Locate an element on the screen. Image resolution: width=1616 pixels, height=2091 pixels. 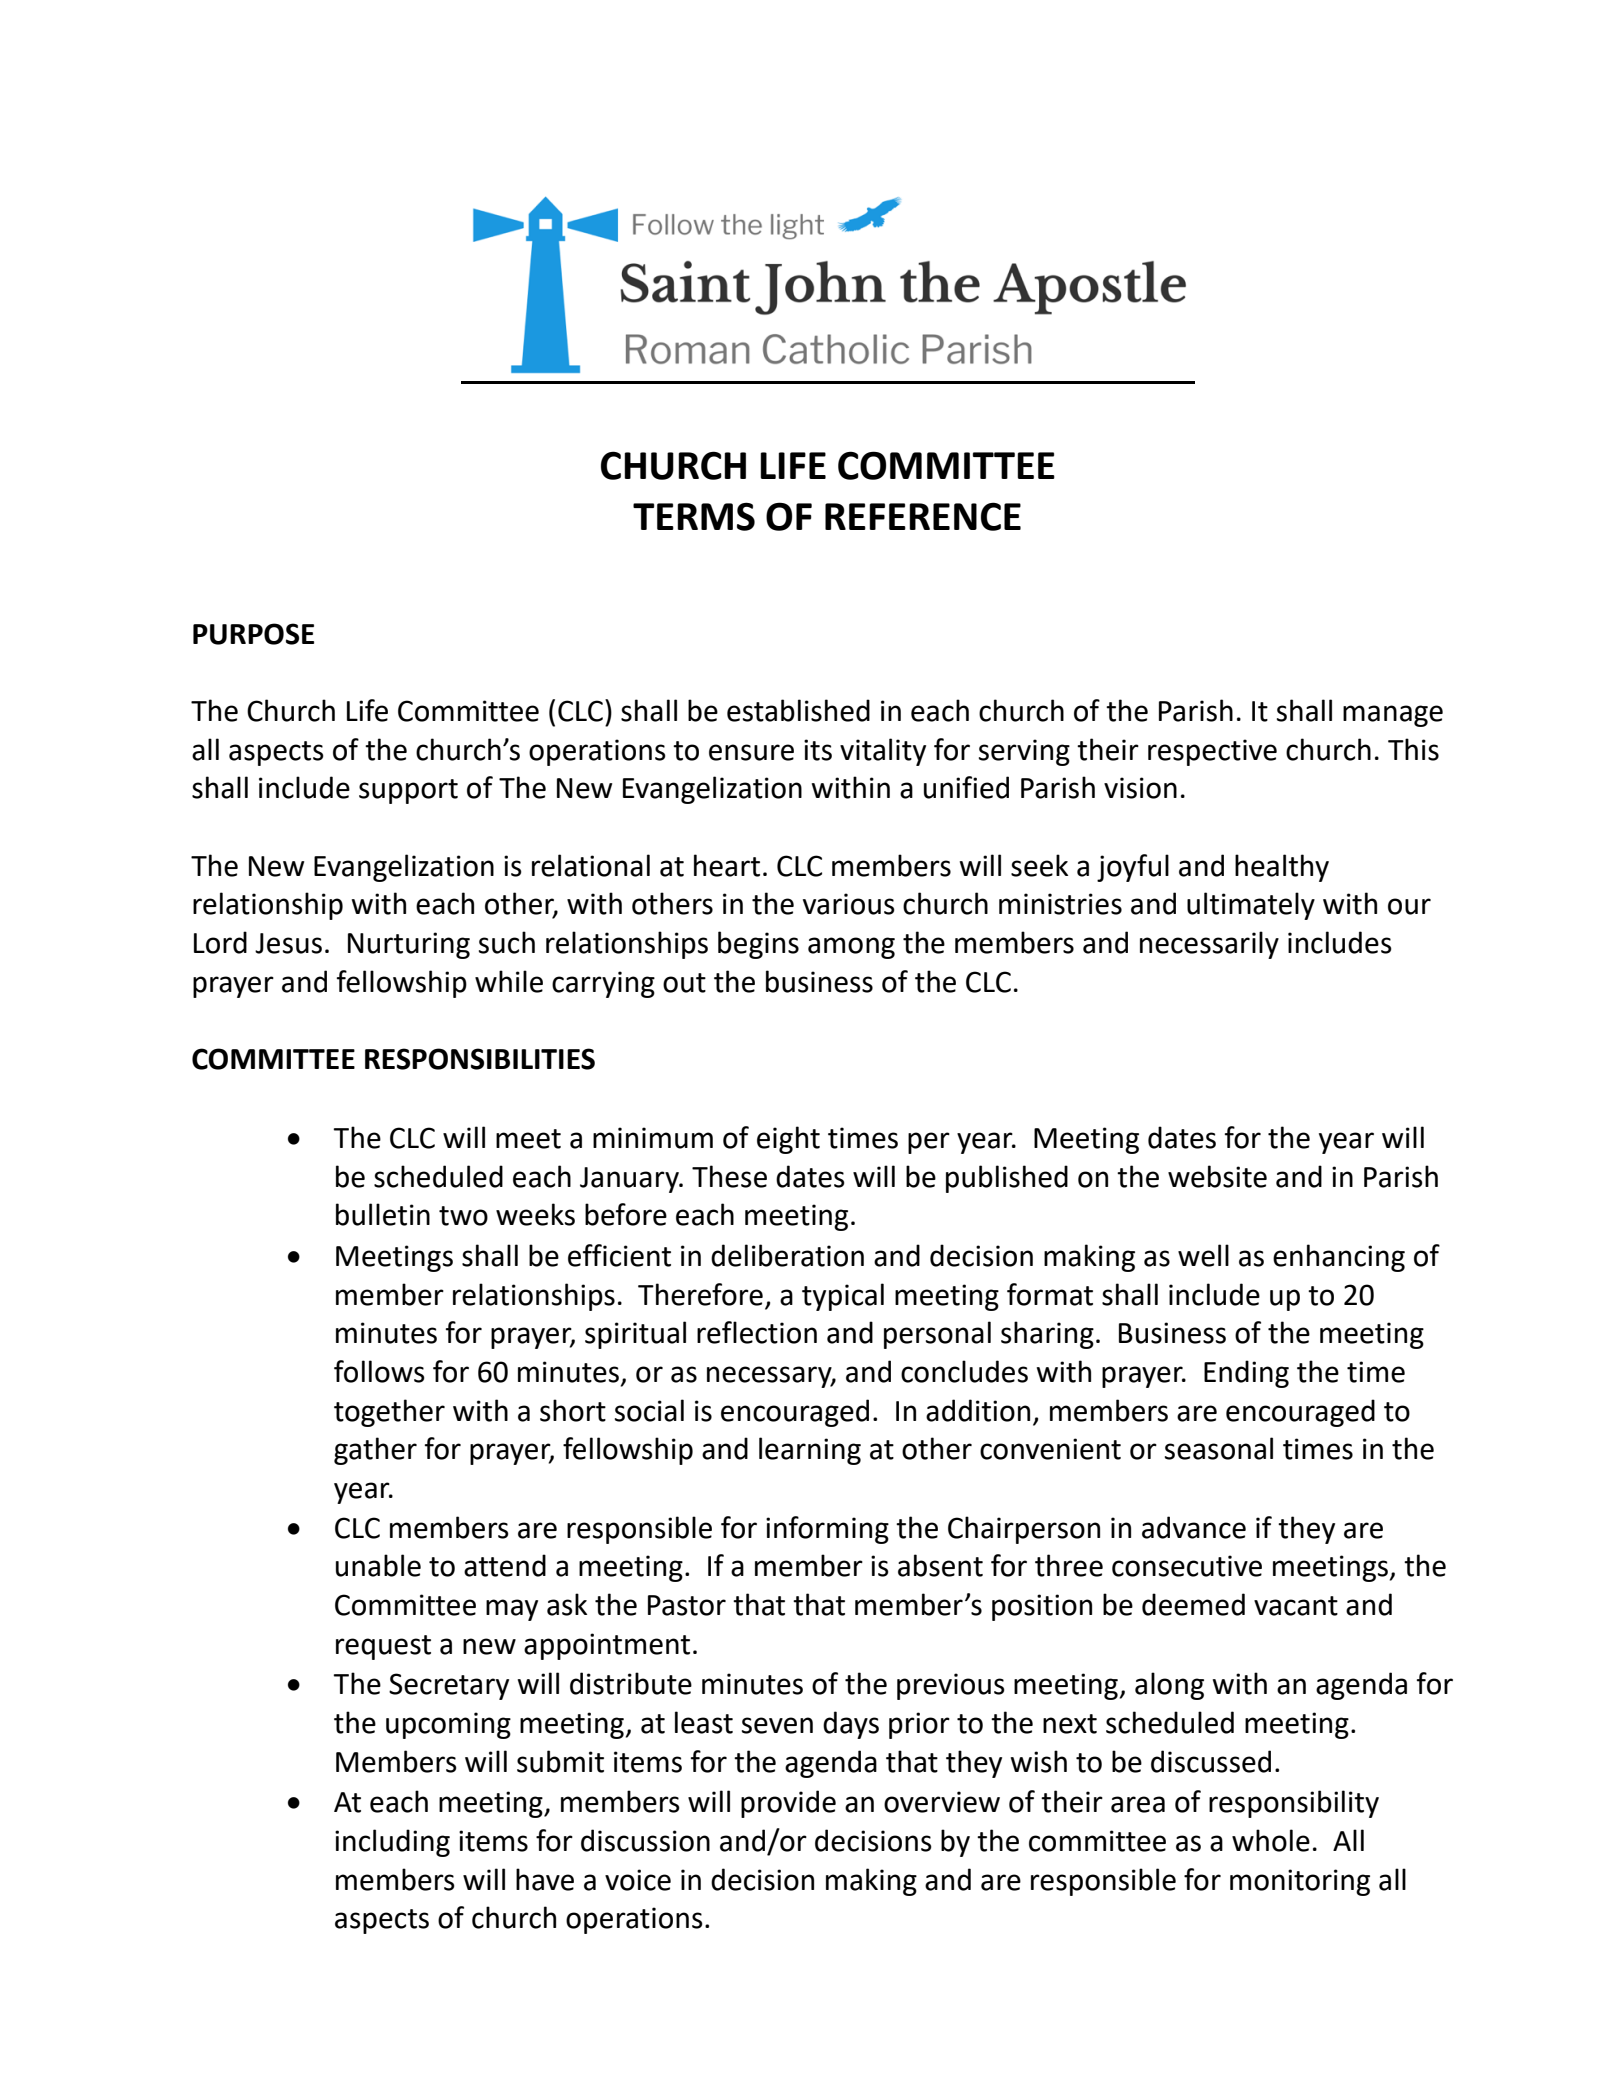
manage is located at coordinates (1393, 716).
